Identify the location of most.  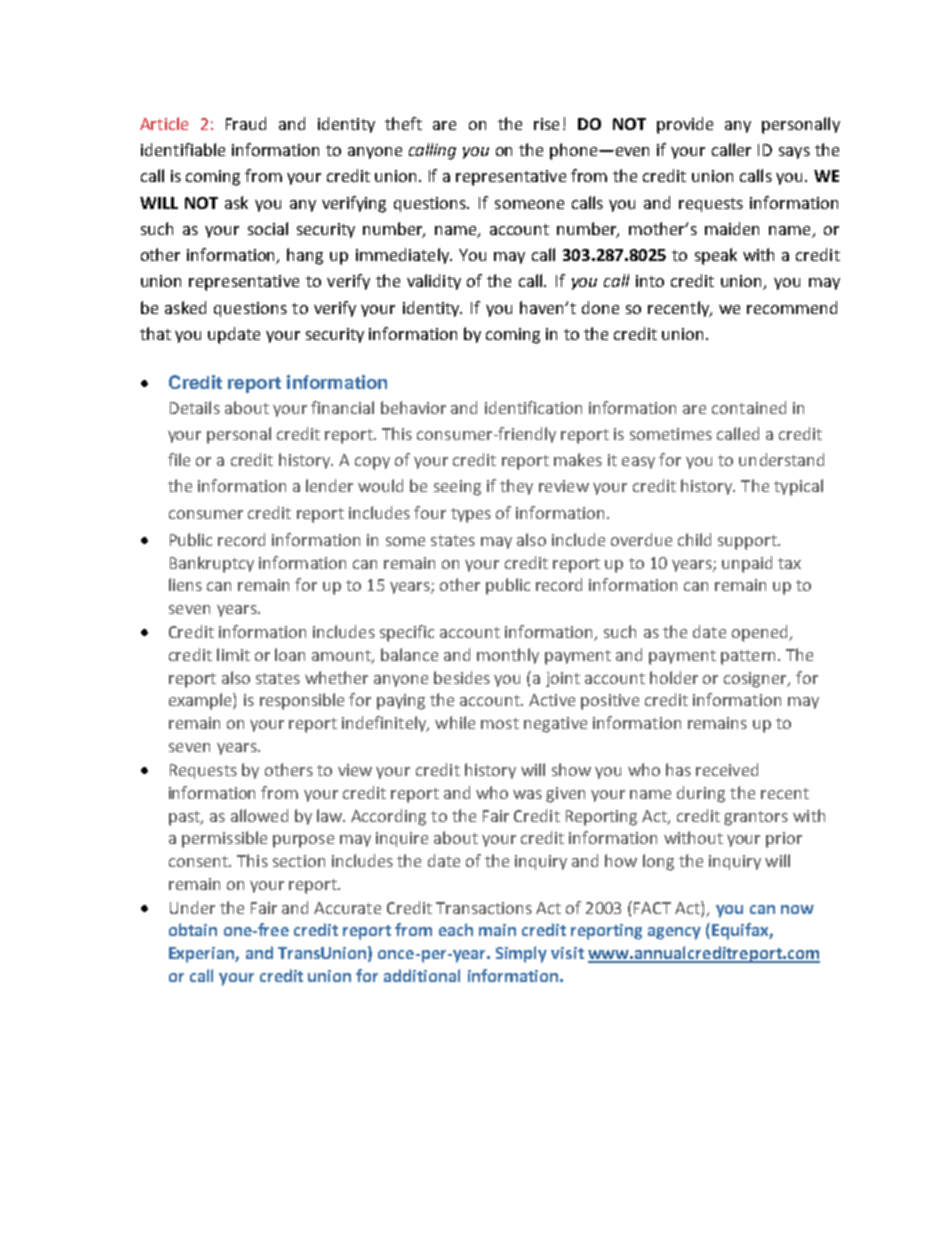
(500, 723).
